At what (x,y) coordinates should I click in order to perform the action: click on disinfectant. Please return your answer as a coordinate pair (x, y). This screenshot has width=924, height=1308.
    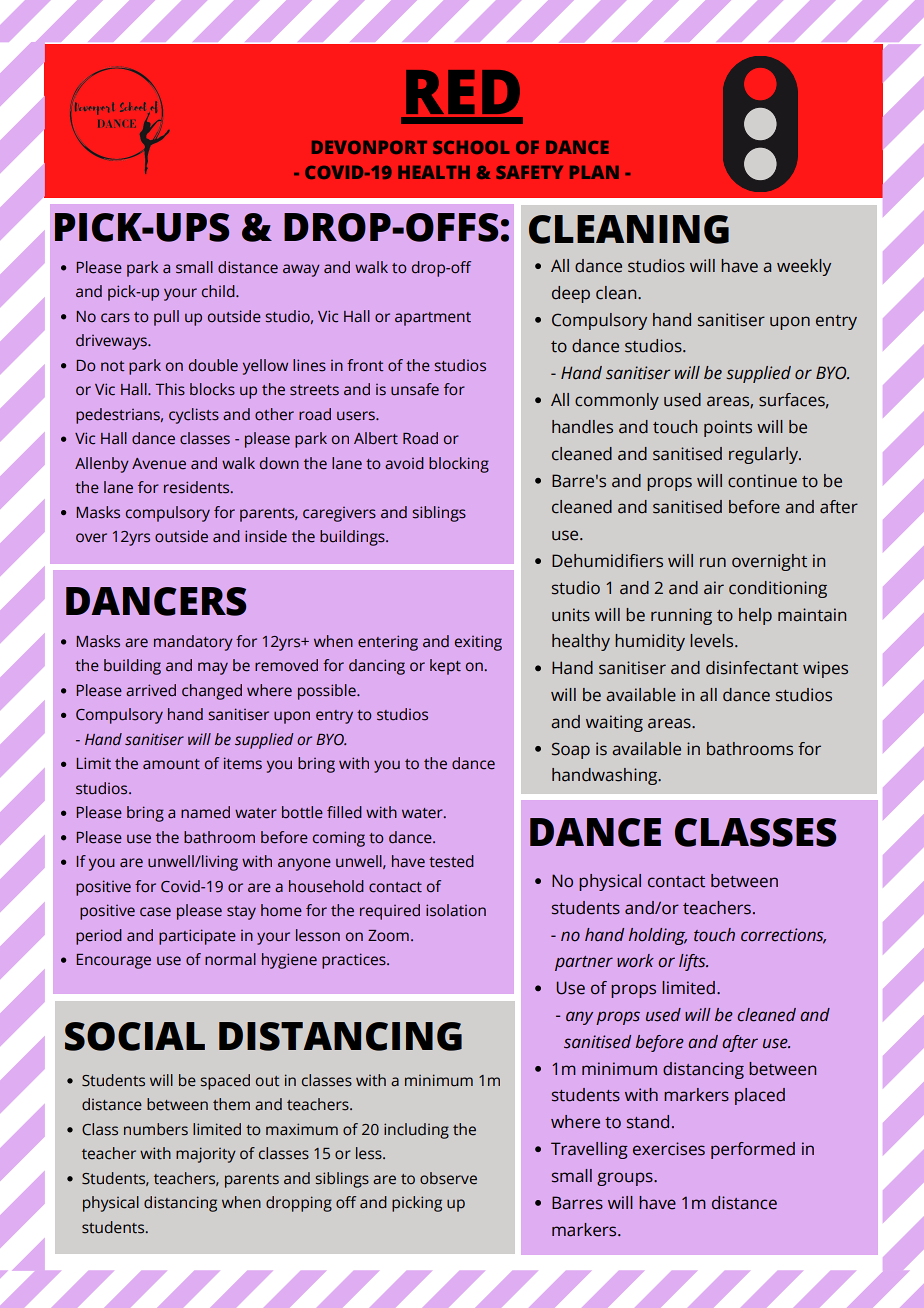
    Looking at the image, I should click on (752, 668).
